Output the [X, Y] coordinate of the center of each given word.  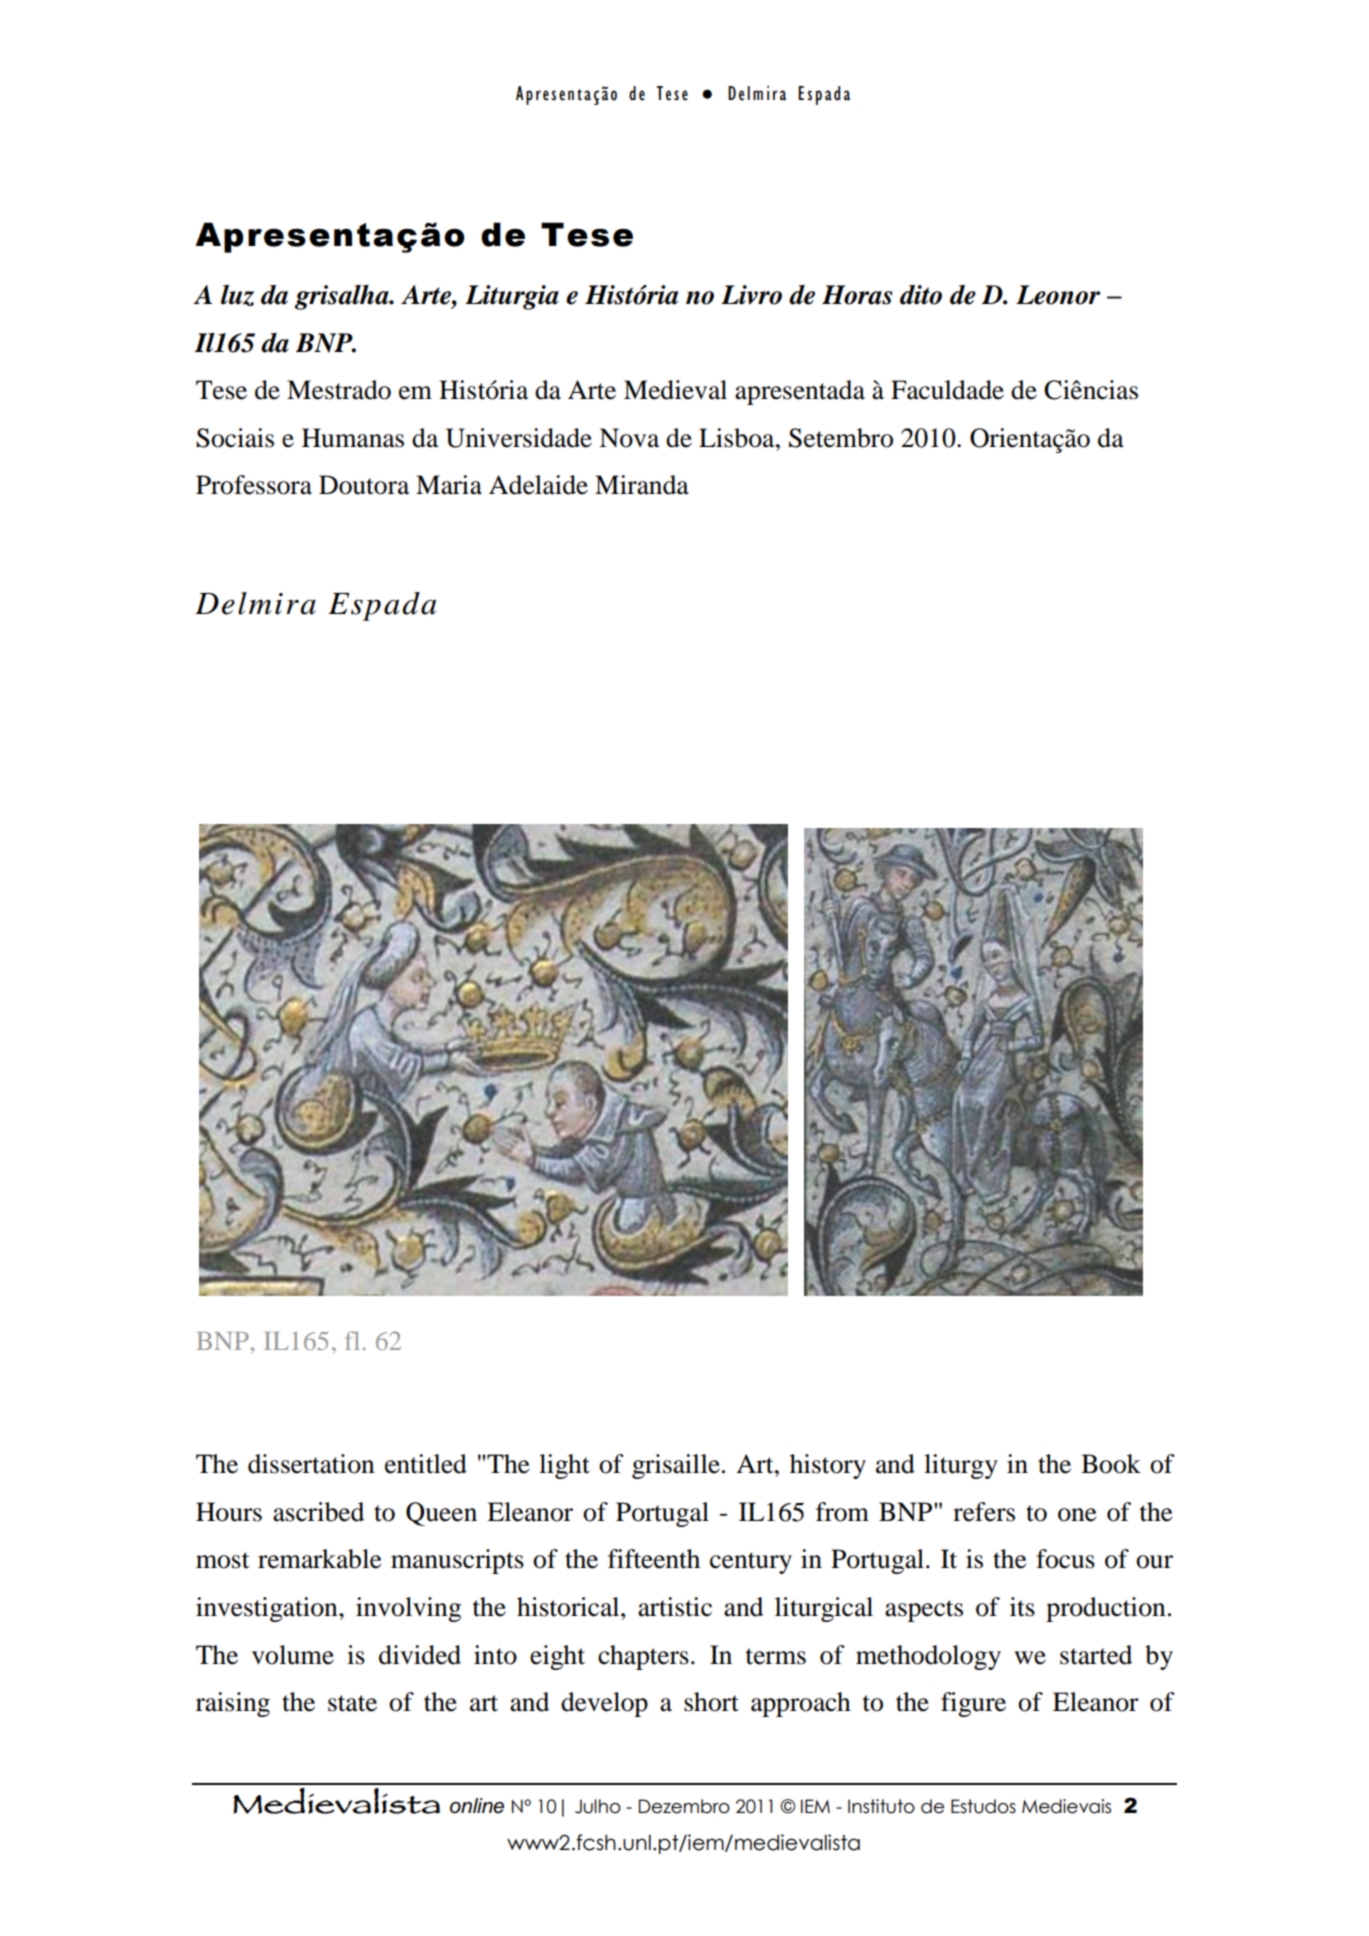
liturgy [961, 1466]
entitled [426, 1464]
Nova [629, 438]
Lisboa [738, 438]
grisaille [676, 1466]
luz [237, 295]
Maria [449, 485]
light [564, 1466]
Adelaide [538, 485]
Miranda [642, 485]
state [352, 1703]
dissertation [311, 1464]
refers [984, 1512]
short [711, 1702]
